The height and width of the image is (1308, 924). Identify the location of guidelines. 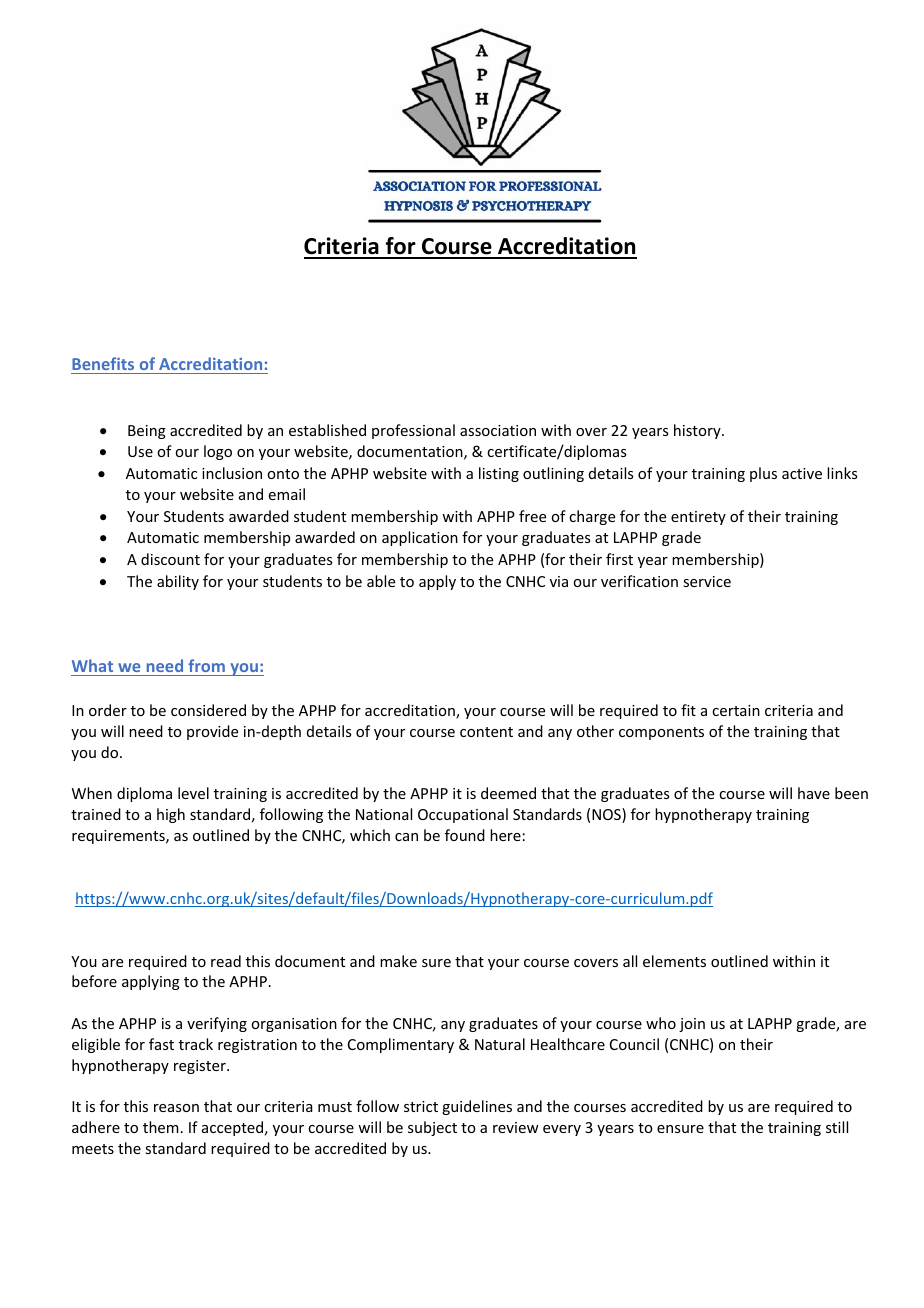
(477, 1107).
